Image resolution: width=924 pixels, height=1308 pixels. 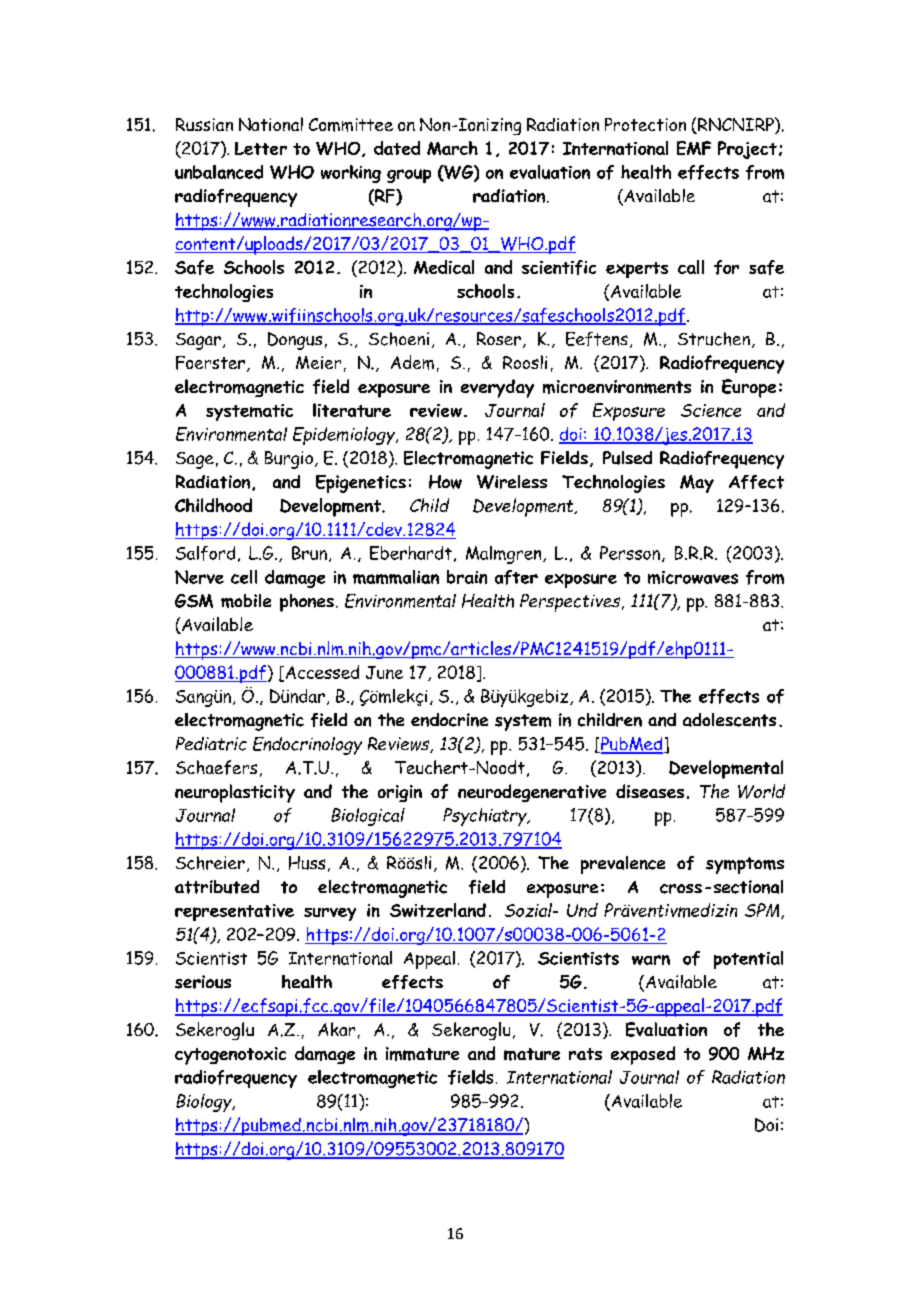 I want to click on Letter, so click(x=261, y=148).
